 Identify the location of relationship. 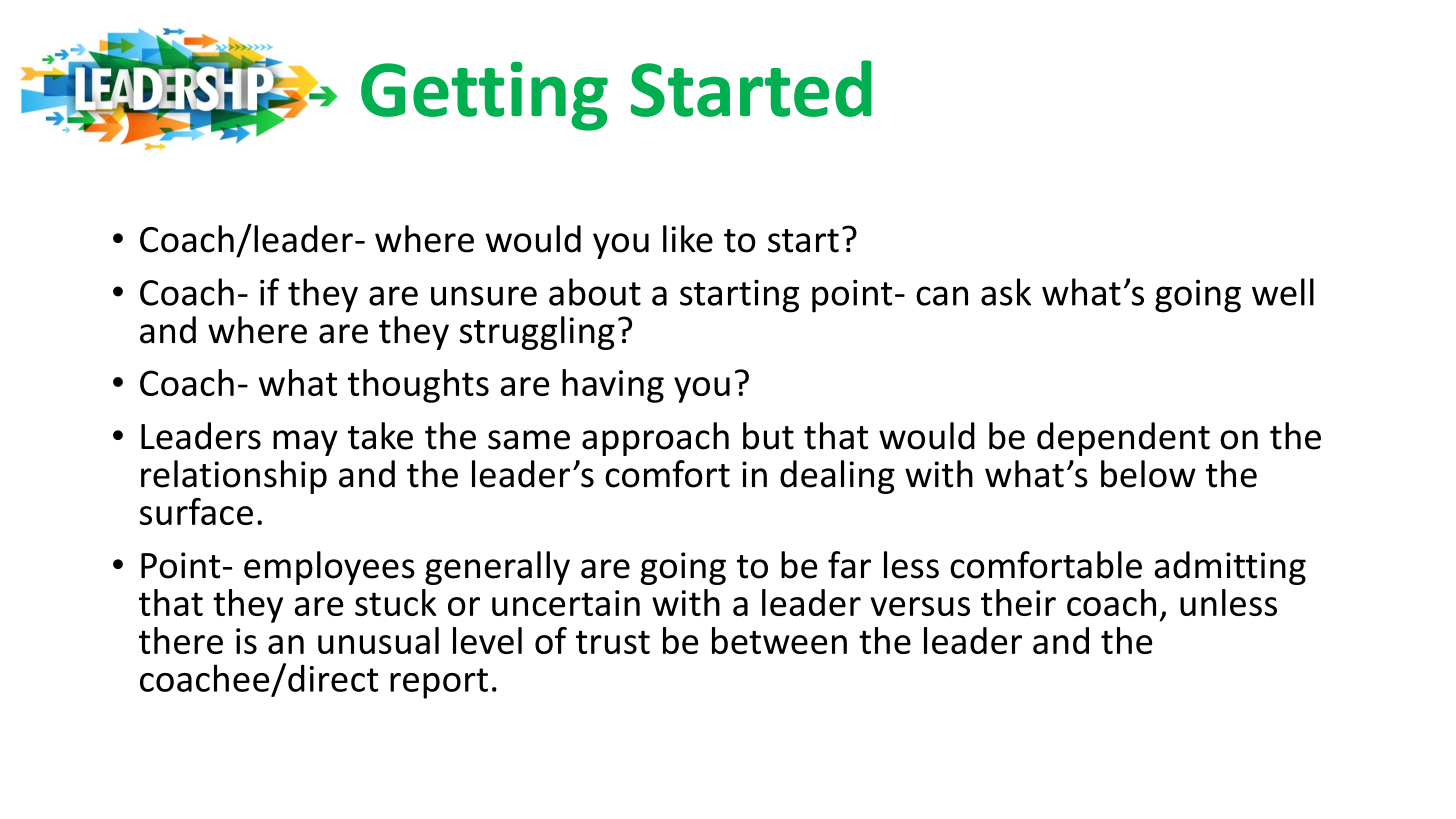
(234, 477).
